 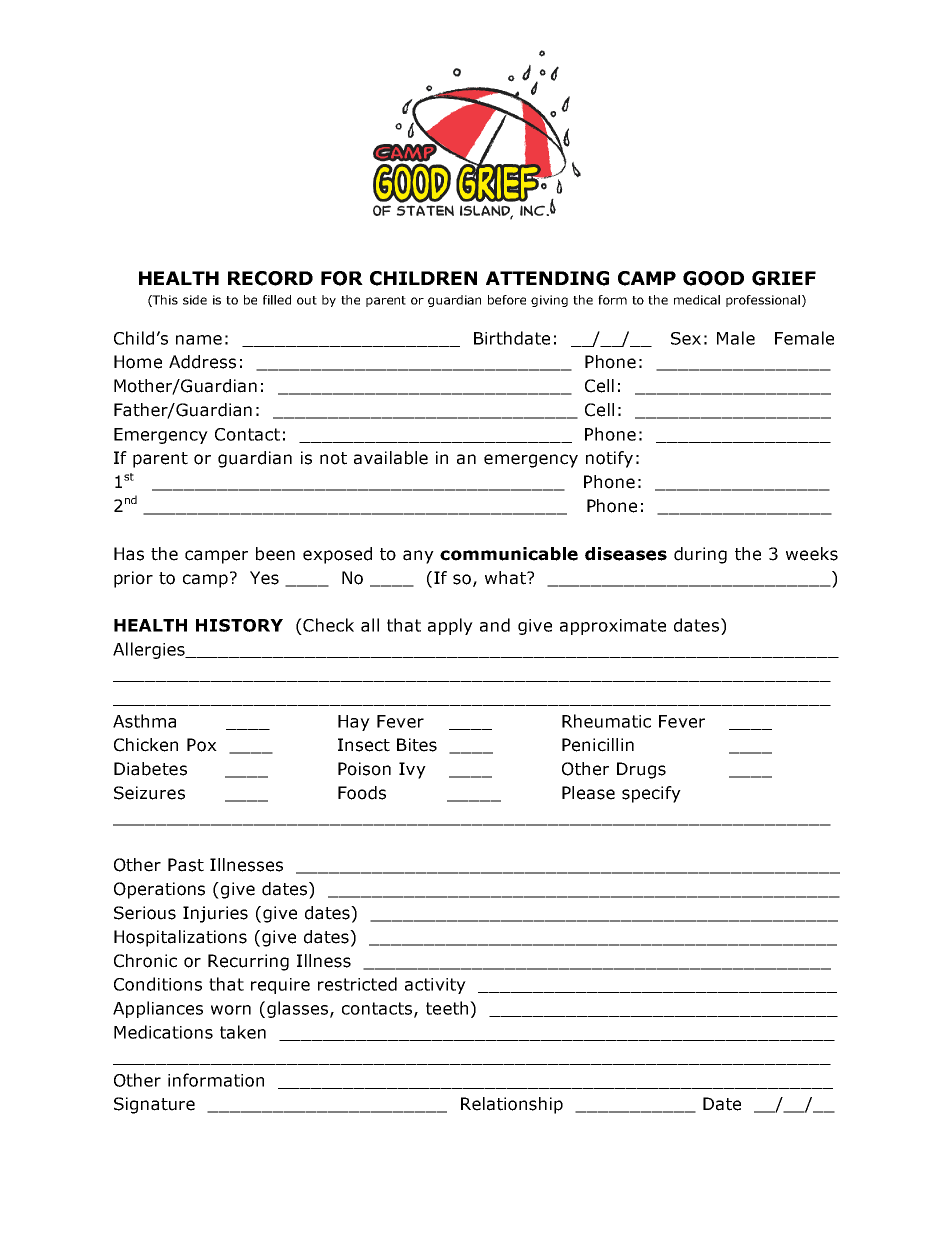 I want to click on Bites, so click(x=417, y=745).
